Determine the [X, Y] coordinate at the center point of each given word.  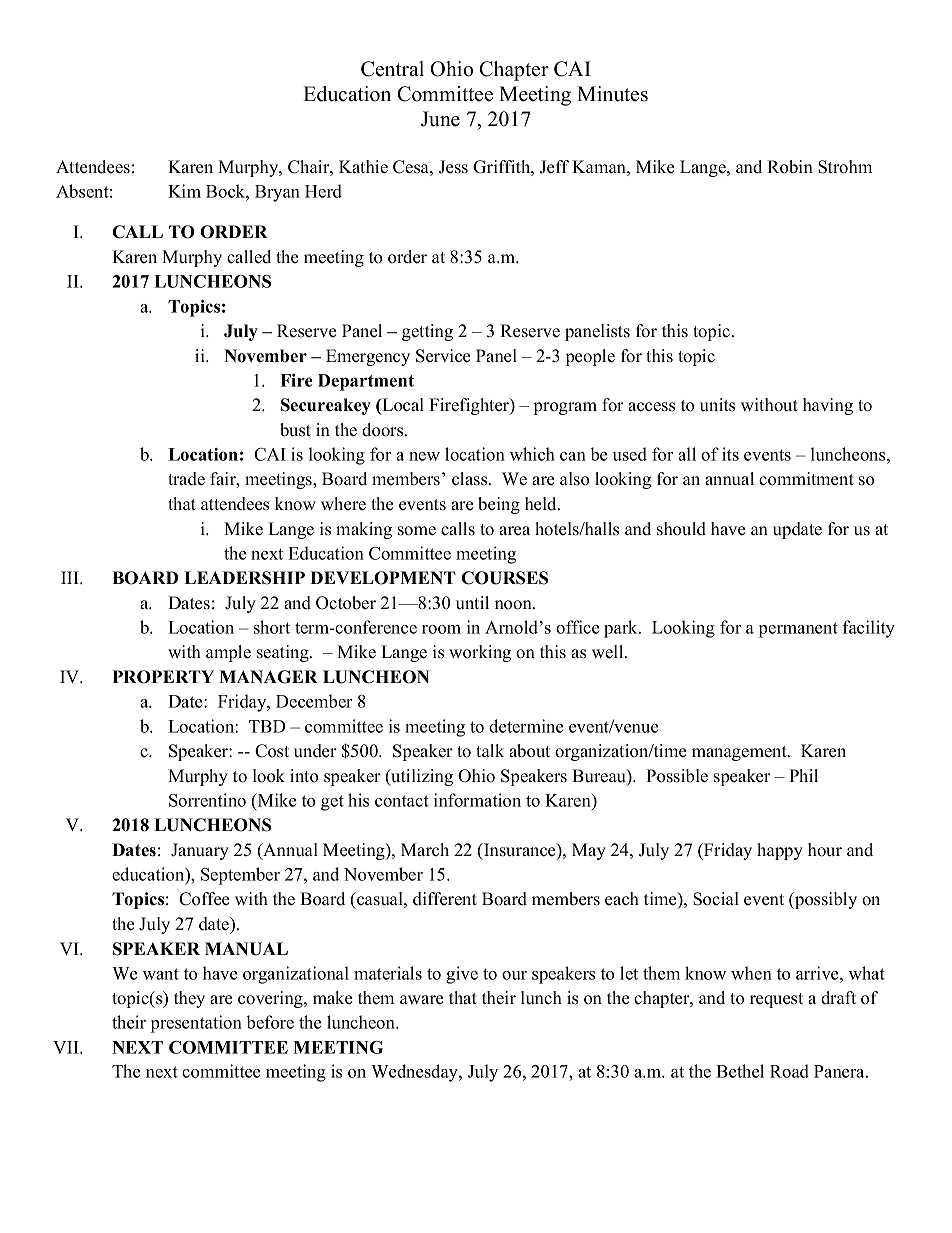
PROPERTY [163, 677]
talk [490, 750]
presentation [196, 1024]
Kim [184, 191]
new [424, 456]
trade [186, 479]
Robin [790, 167]
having [828, 406]
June [440, 119]
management [740, 753]
